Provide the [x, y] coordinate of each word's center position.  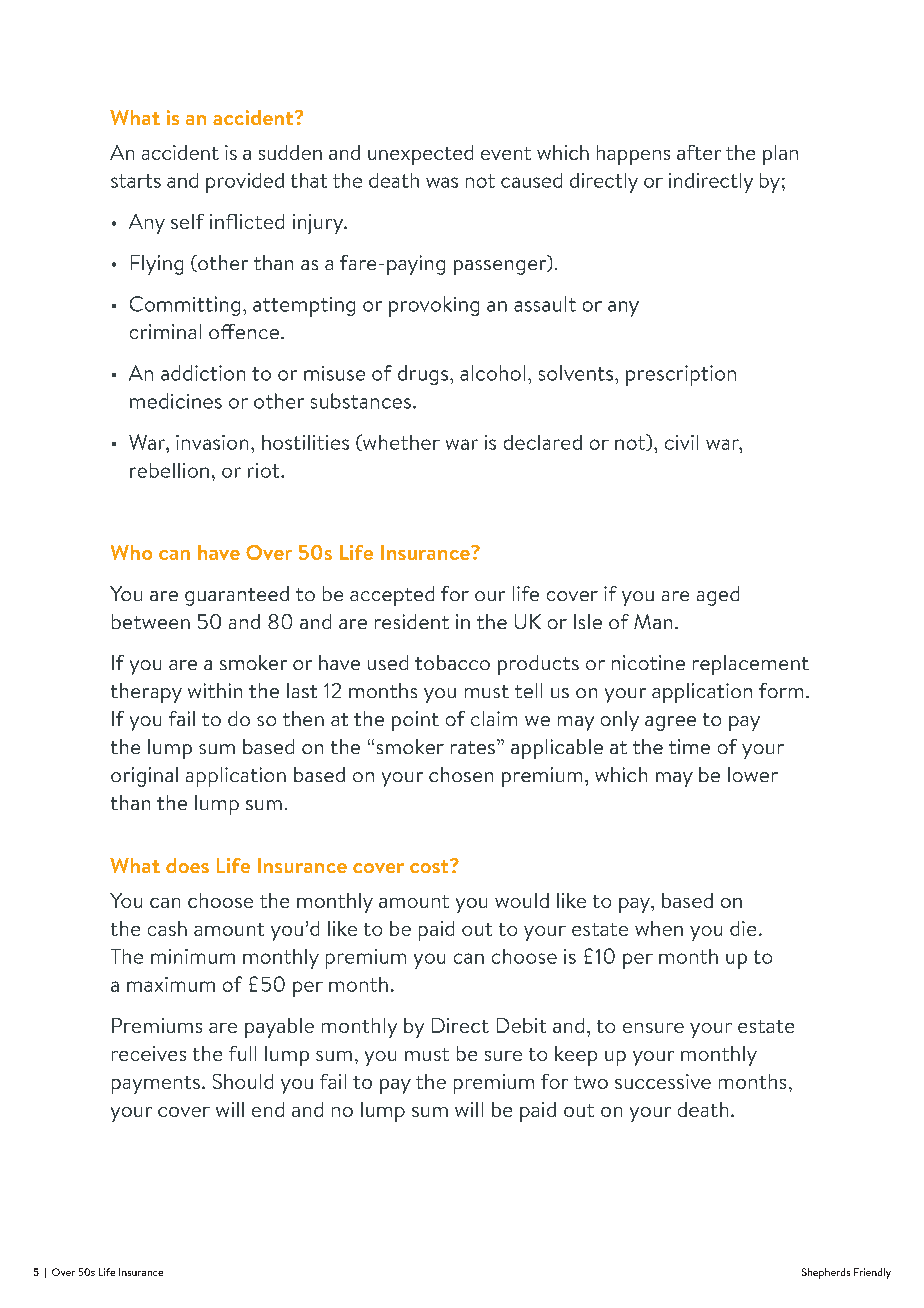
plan [780, 155]
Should [243, 1081]
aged [718, 596]
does [187, 865]
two [591, 1082]
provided [245, 183]
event [506, 153]
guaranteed [237, 596]
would [522, 900]
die [743, 928]
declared [543, 442]
